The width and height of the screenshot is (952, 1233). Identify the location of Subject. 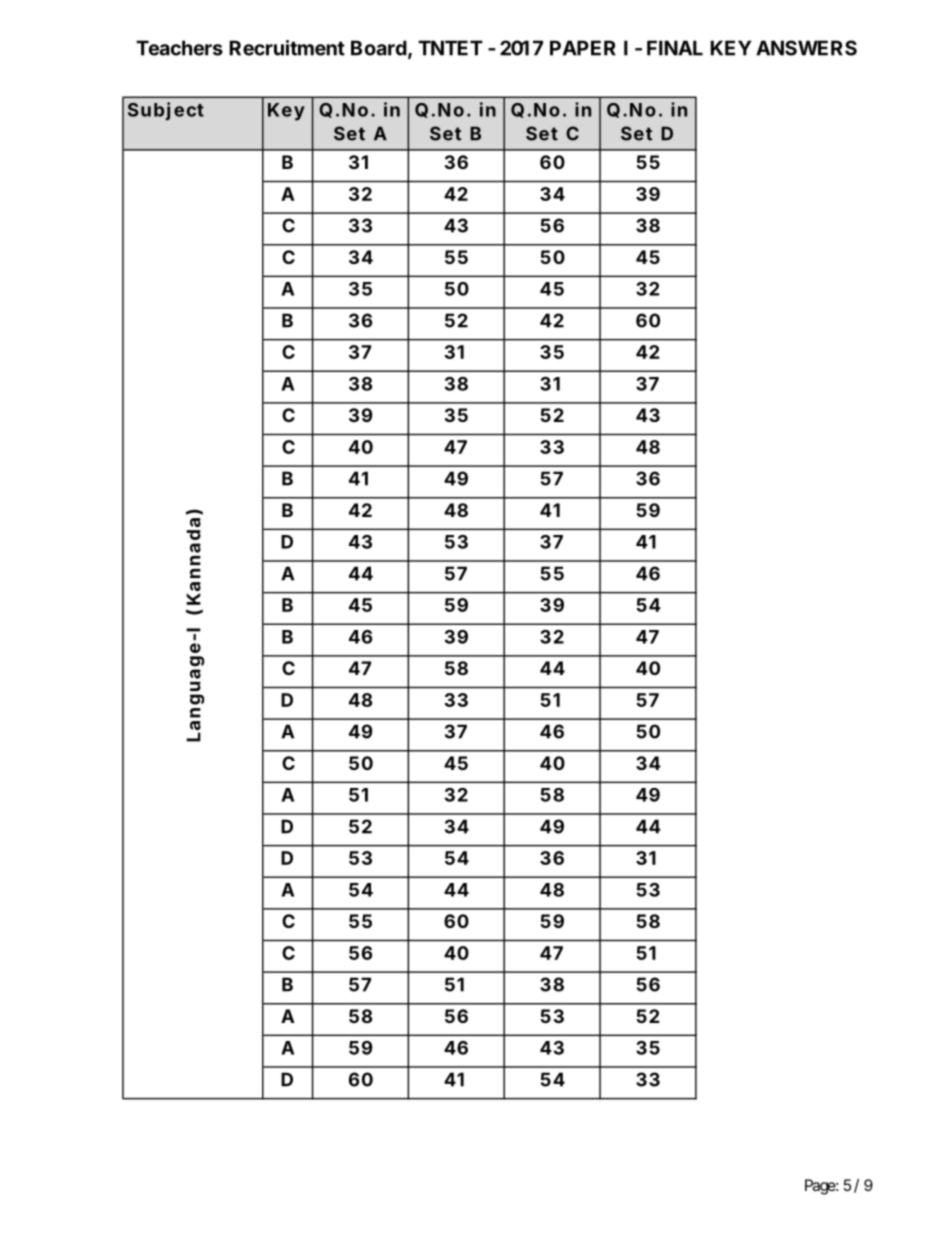
(166, 111).
